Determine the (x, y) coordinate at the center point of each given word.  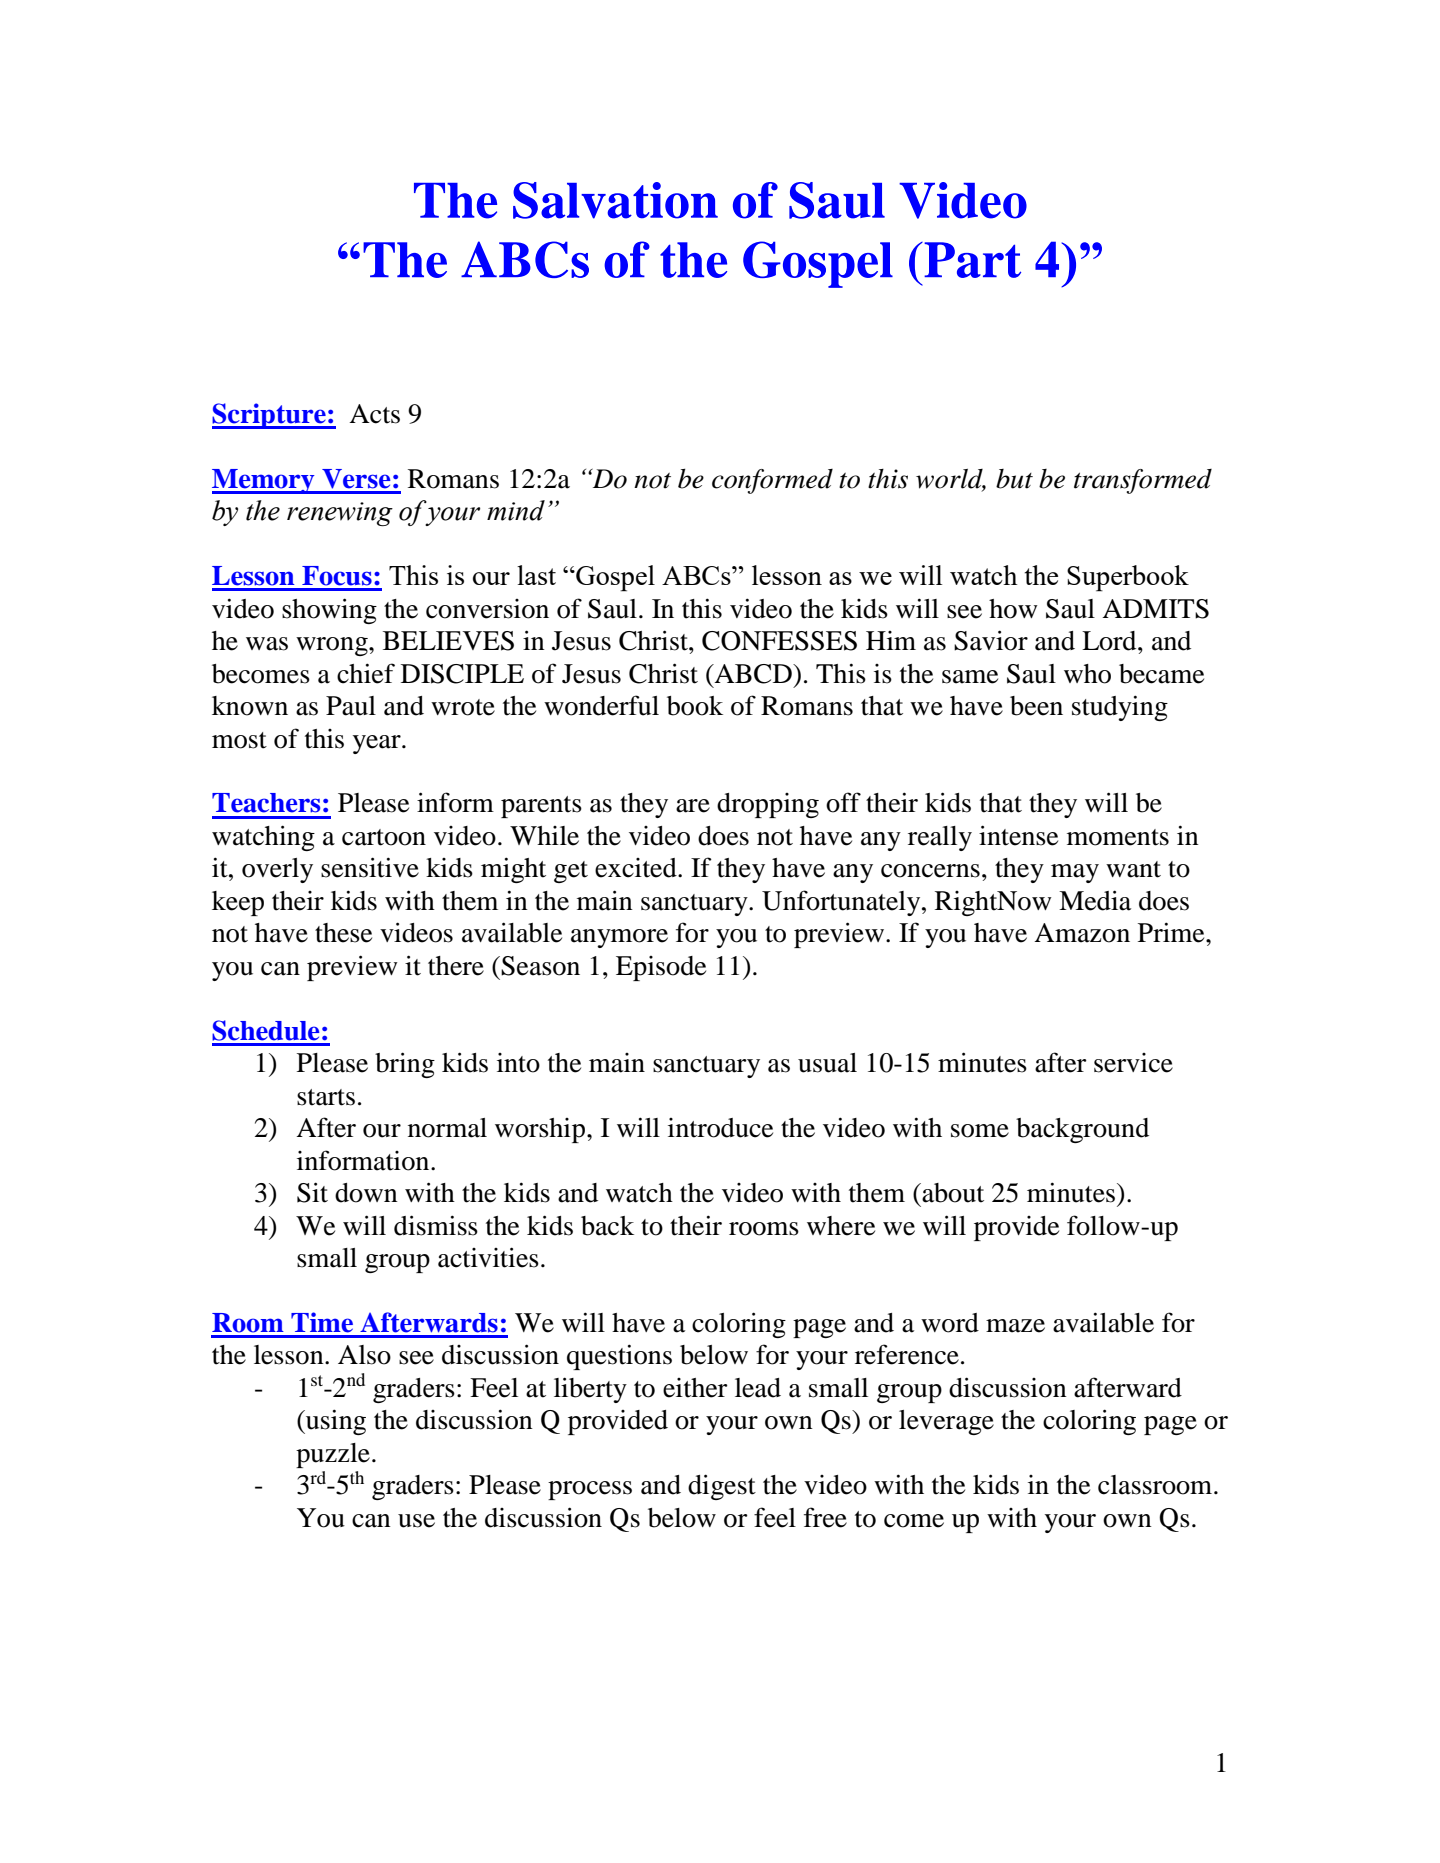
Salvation (615, 200)
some (980, 1131)
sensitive (370, 867)
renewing (340, 514)
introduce (720, 1128)
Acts (374, 414)
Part (971, 260)
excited (637, 868)
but (1014, 479)
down (366, 1193)
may (1075, 873)
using (335, 1422)
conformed (772, 481)
